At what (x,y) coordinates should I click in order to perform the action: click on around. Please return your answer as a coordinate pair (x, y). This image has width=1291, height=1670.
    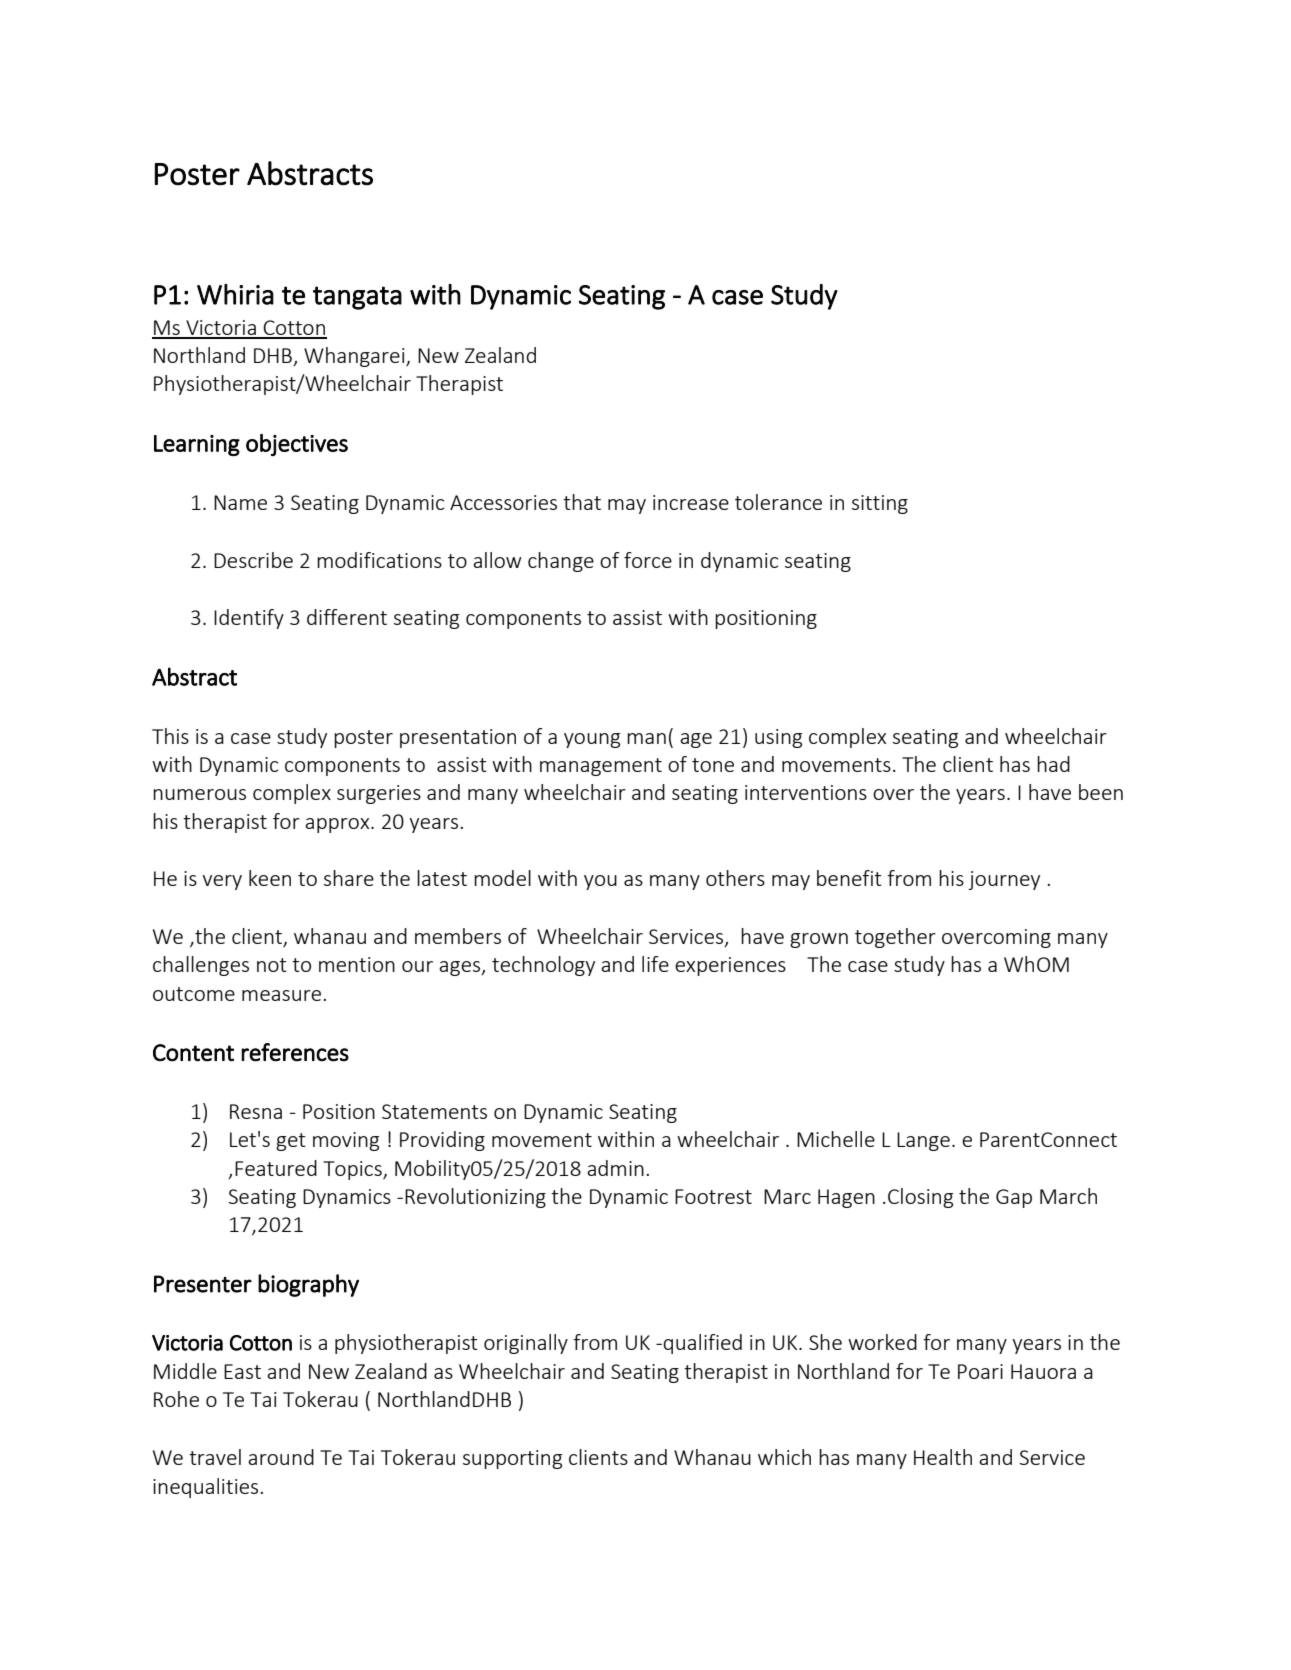
    Looking at the image, I should click on (281, 1457).
